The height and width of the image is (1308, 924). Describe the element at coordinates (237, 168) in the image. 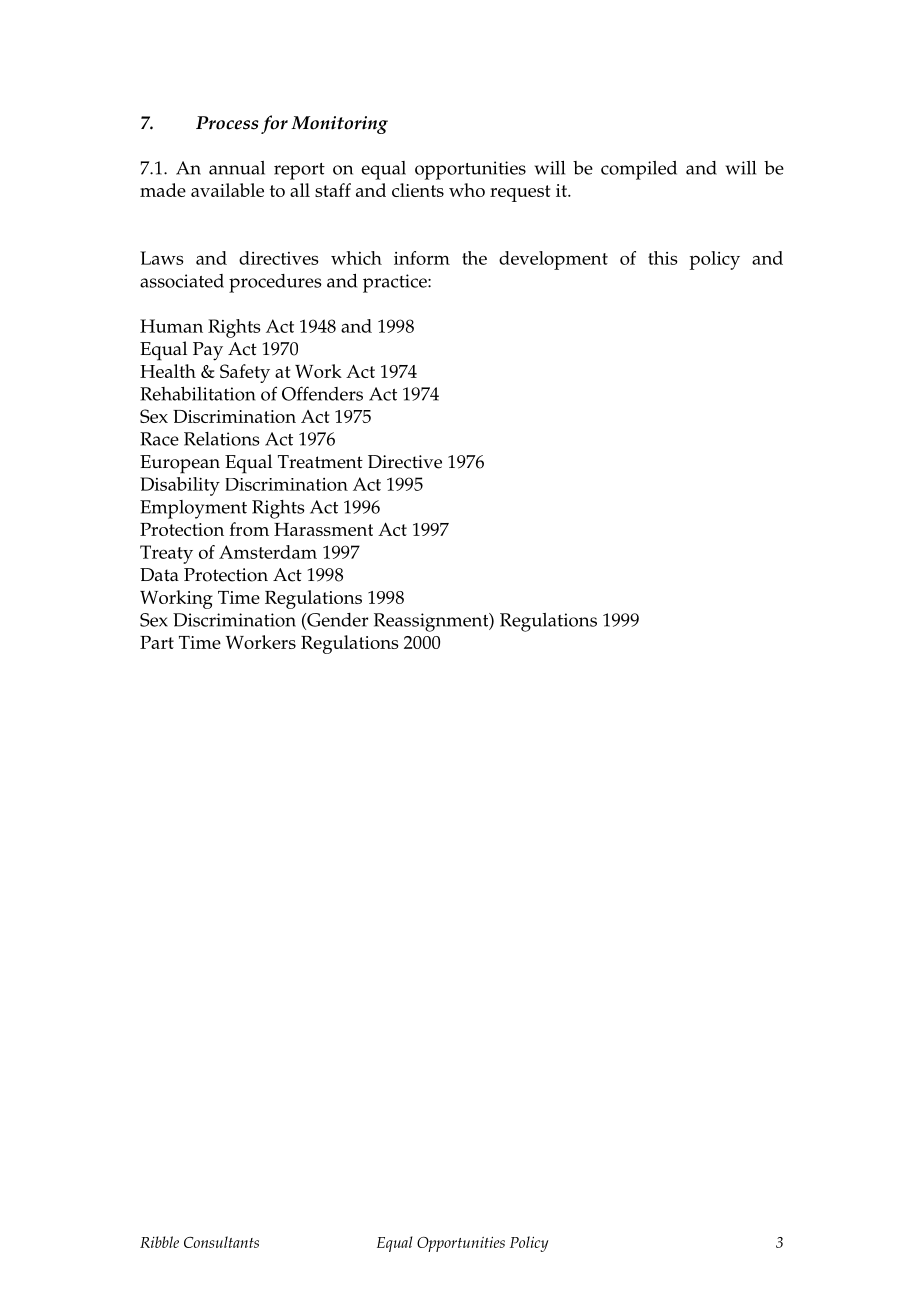

I see `annual` at that location.
